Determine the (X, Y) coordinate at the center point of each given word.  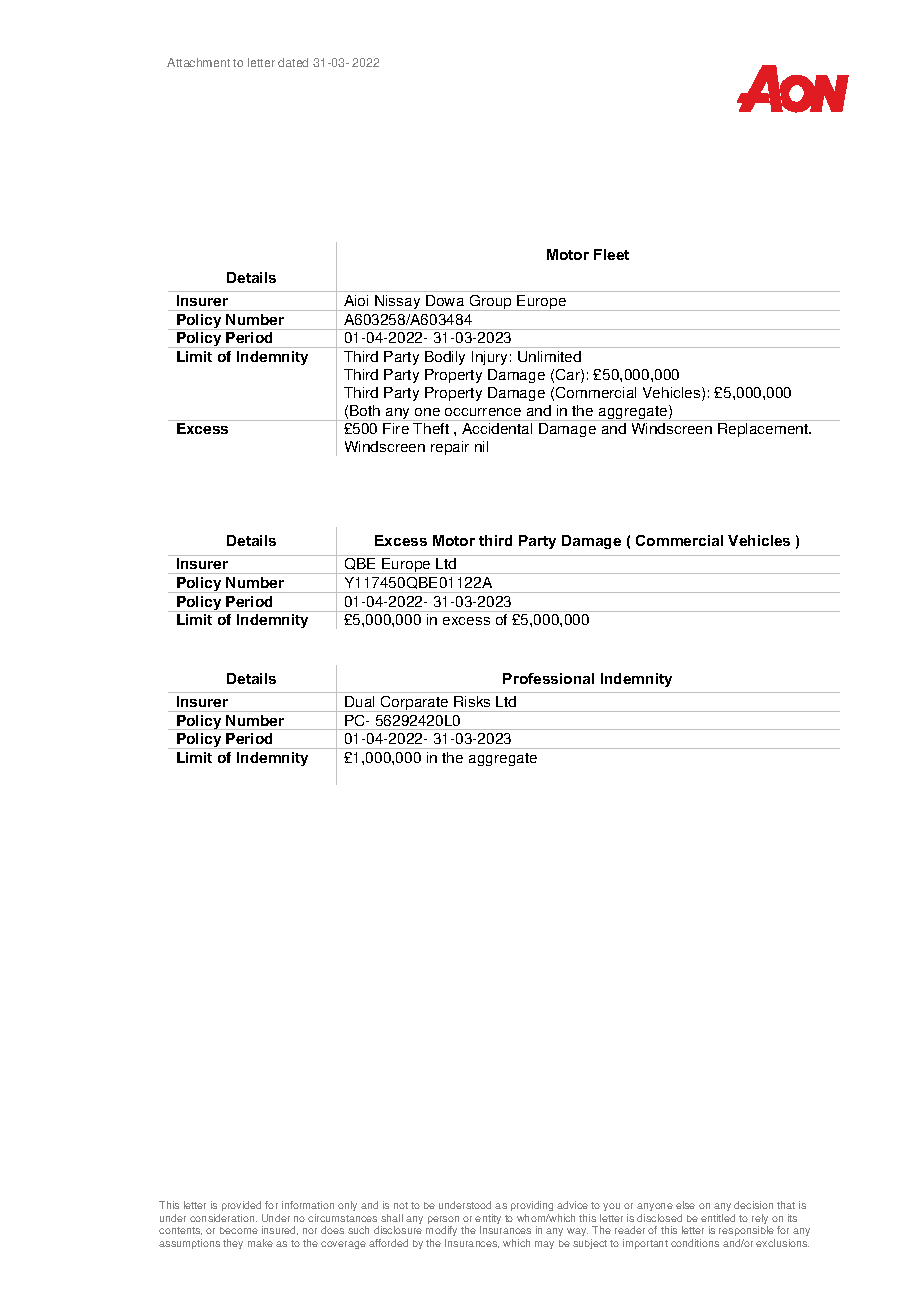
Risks (472, 701)
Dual (359, 701)
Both (365, 410)
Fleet (611, 254)
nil (481, 446)
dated (293, 62)
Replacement (764, 430)
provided (241, 1208)
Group (490, 303)
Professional (548, 678)
